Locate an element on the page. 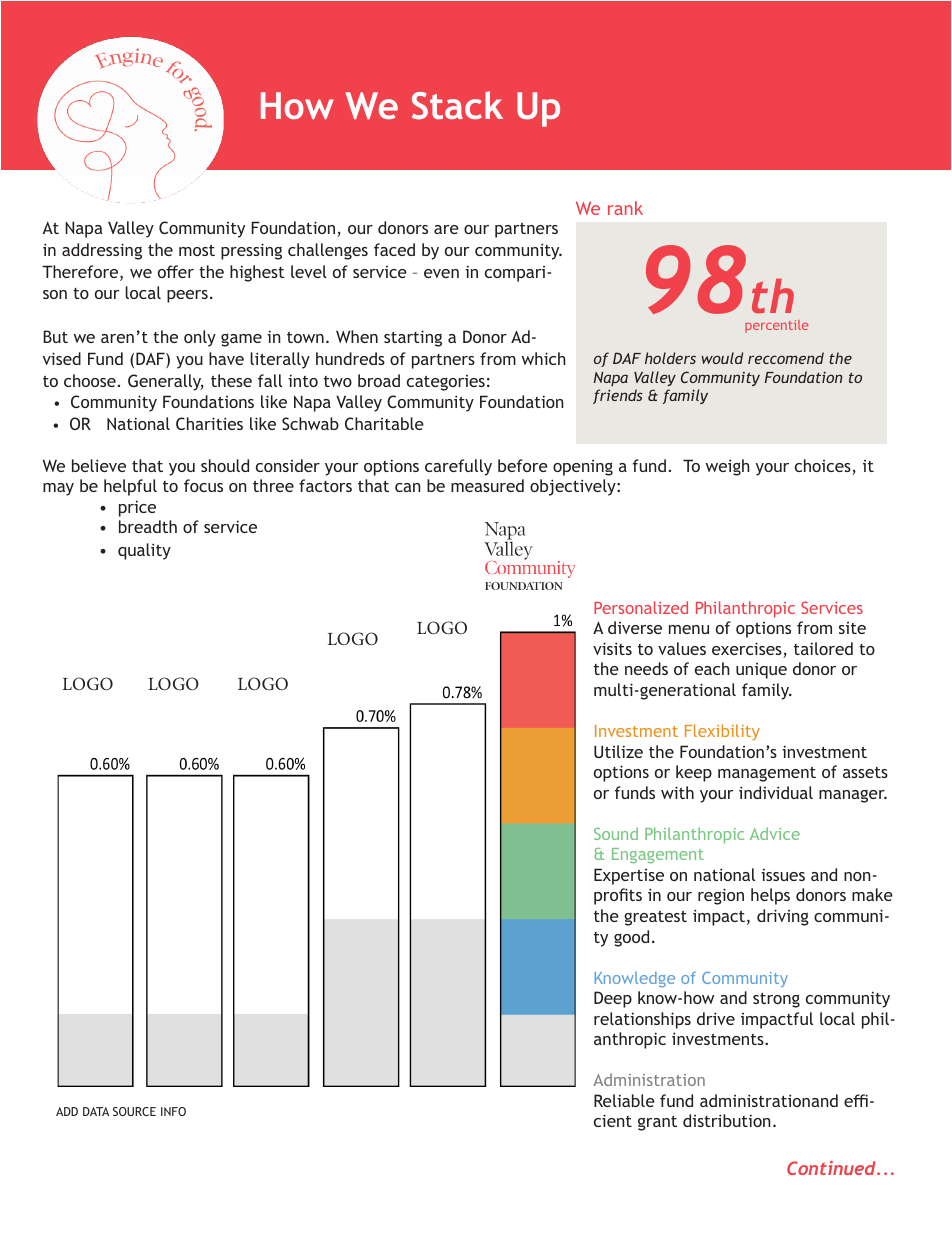  INFO is located at coordinates (173, 1111).
